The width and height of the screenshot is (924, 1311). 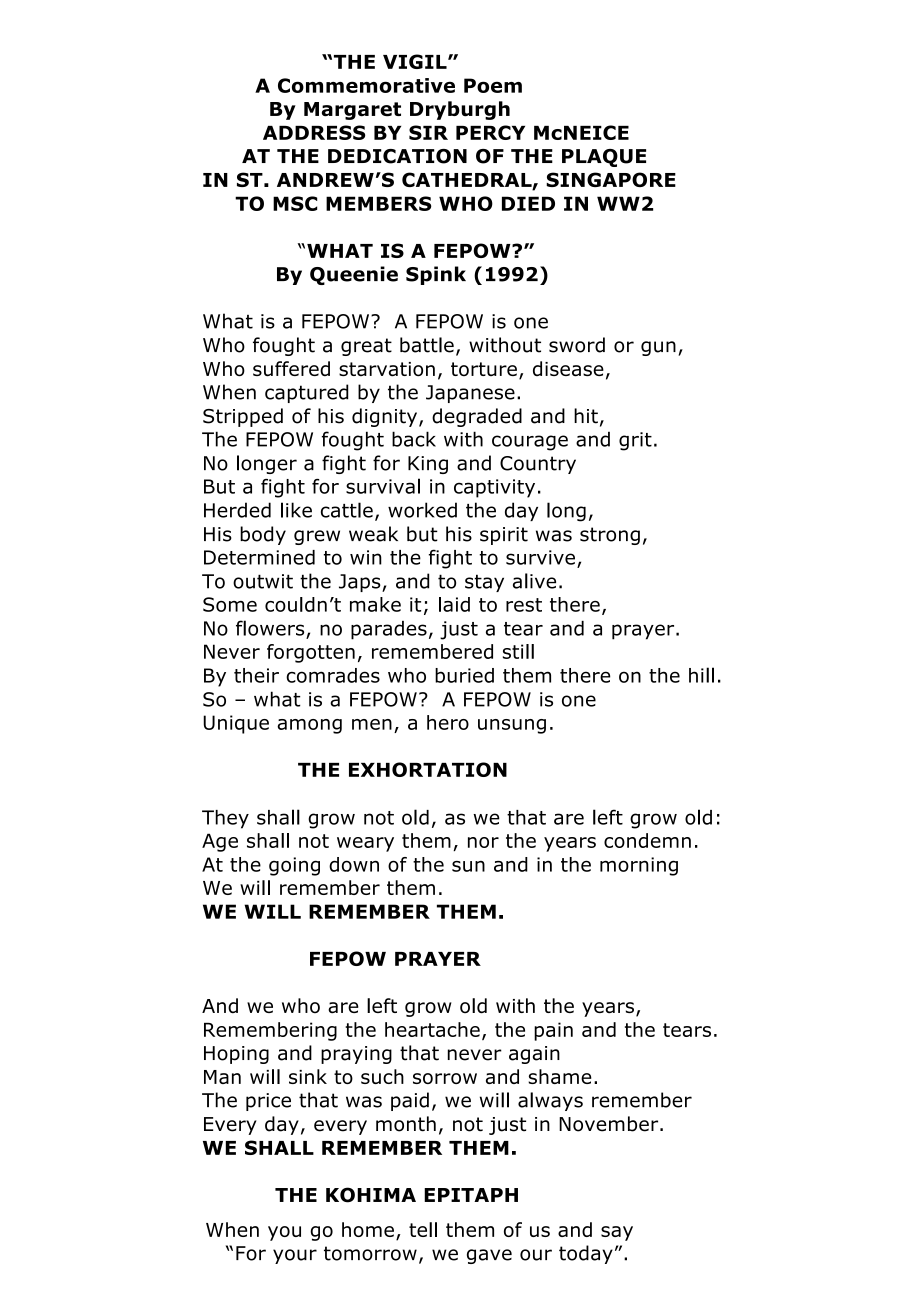 What do you see at coordinates (635, 441) in the screenshot?
I see `grit` at bounding box center [635, 441].
